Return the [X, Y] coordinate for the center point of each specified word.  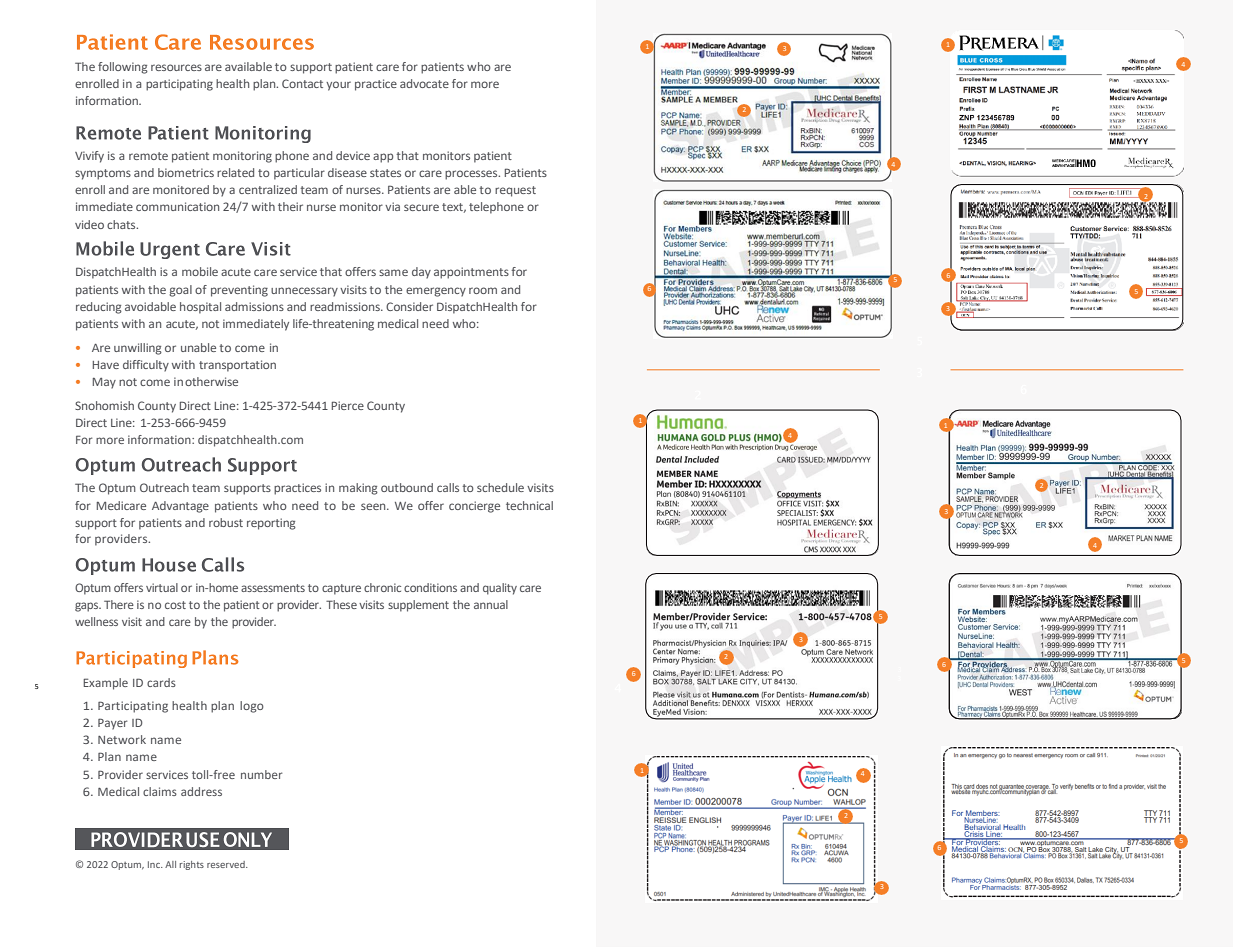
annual [491, 604]
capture [341, 589]
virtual [162, 587]
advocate [424, 83]
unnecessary [304, 292]
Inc [155, 864]
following [123, 68]
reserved [227, 864]
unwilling [138, 349]
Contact [302, 83]
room [483, 290]
